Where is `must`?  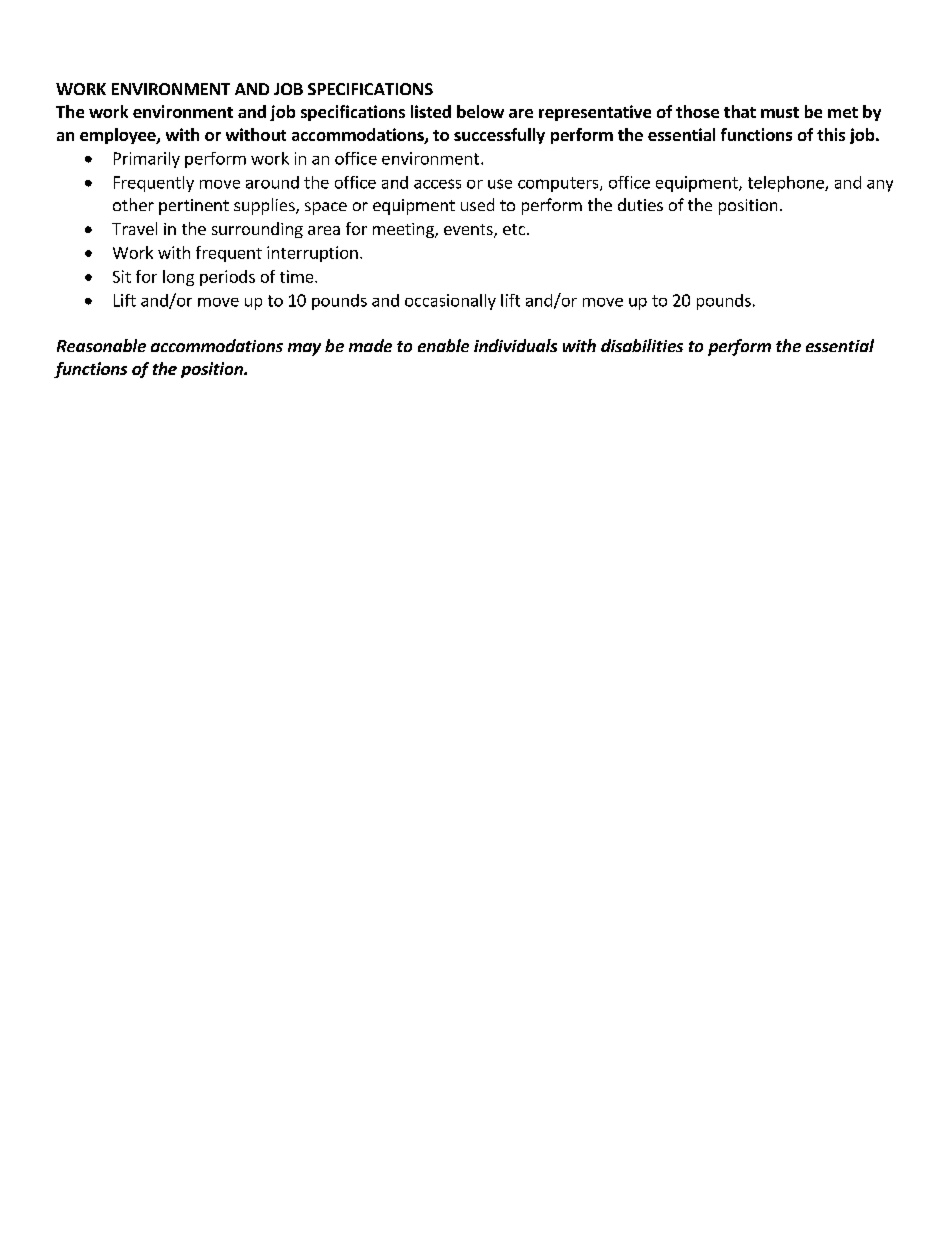
must is located at coordinates (780, 112).
